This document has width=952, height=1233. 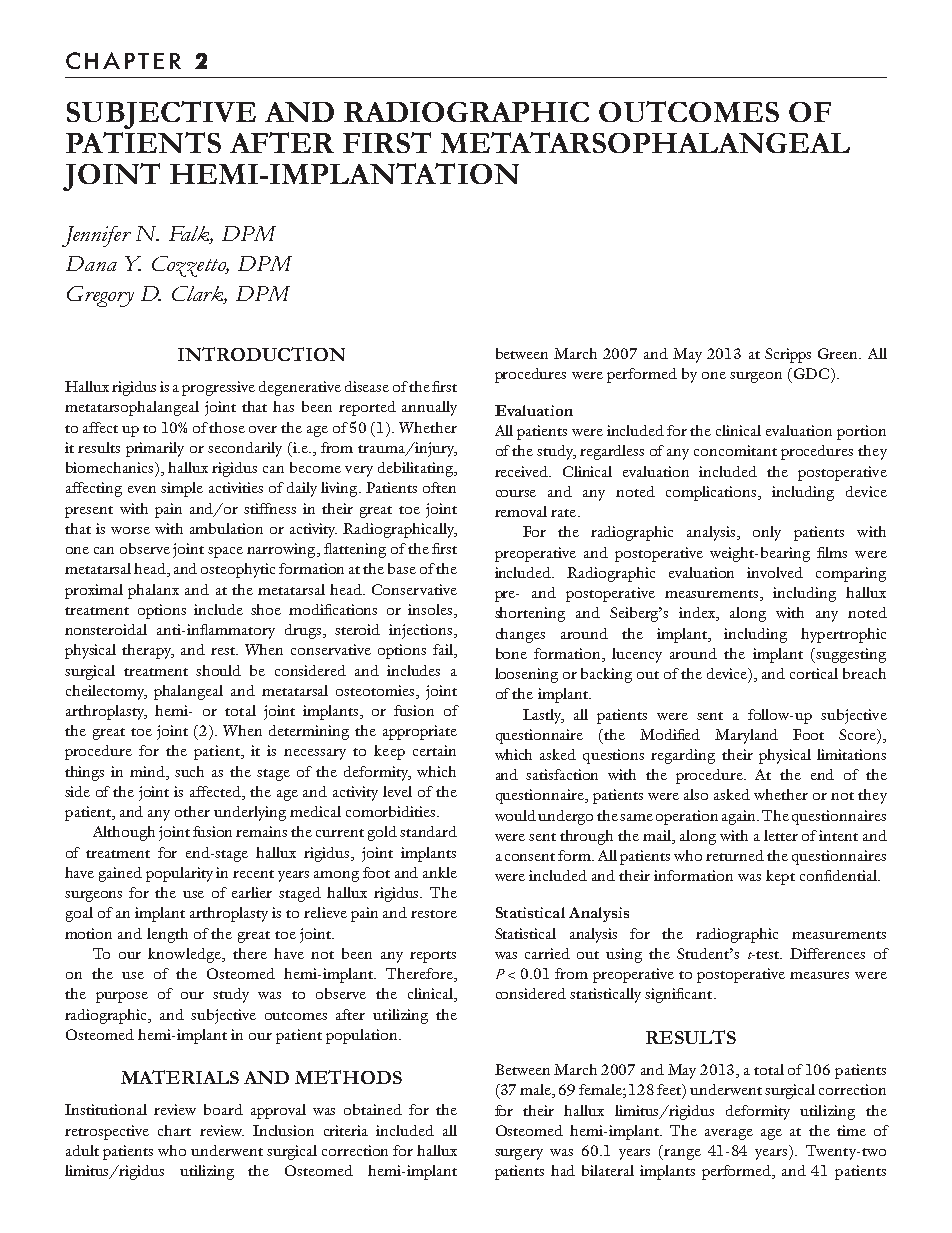 I want to click on surgery, so click(x=519, y=1154).
